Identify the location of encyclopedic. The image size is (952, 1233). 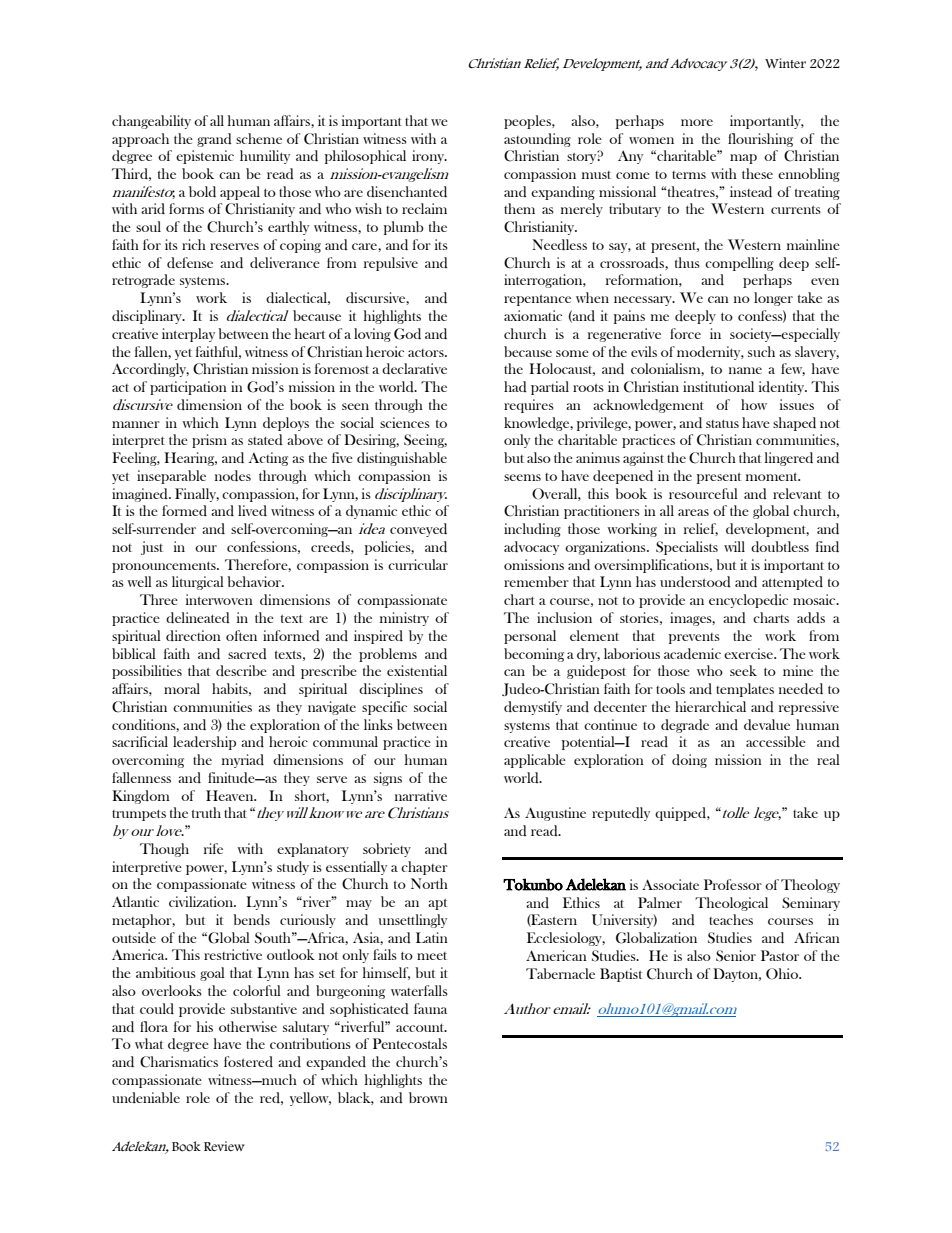
(748, 601).
